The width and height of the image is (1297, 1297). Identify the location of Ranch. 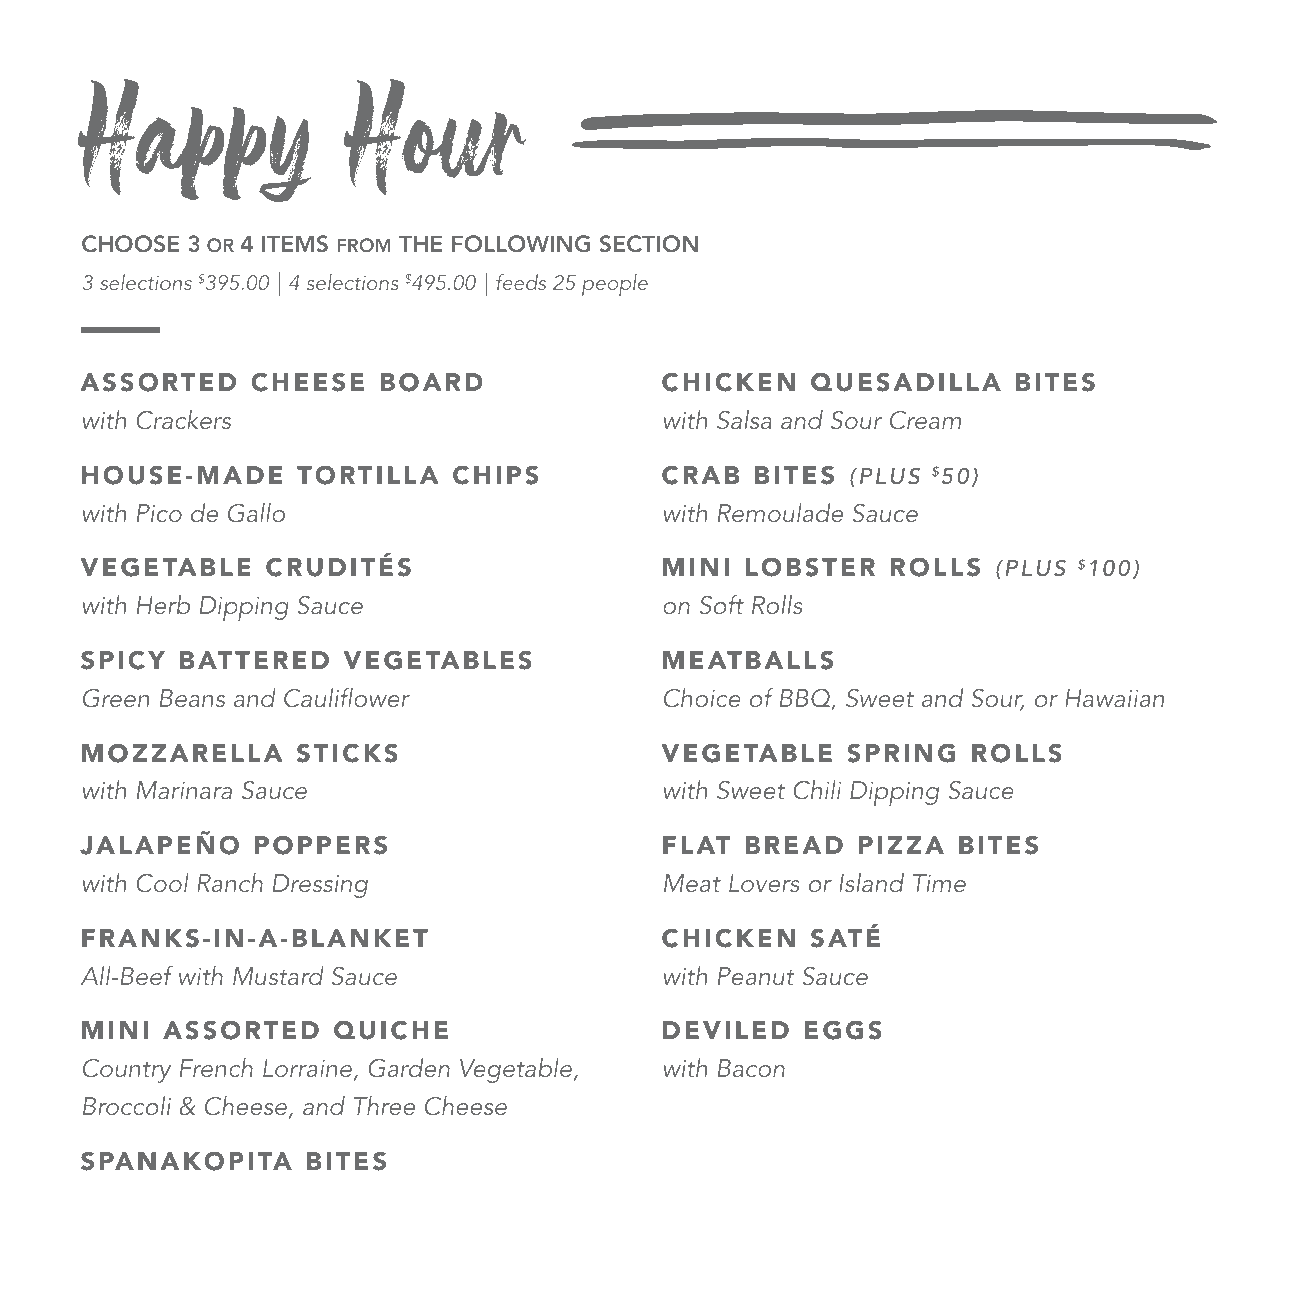
(230, 882).
